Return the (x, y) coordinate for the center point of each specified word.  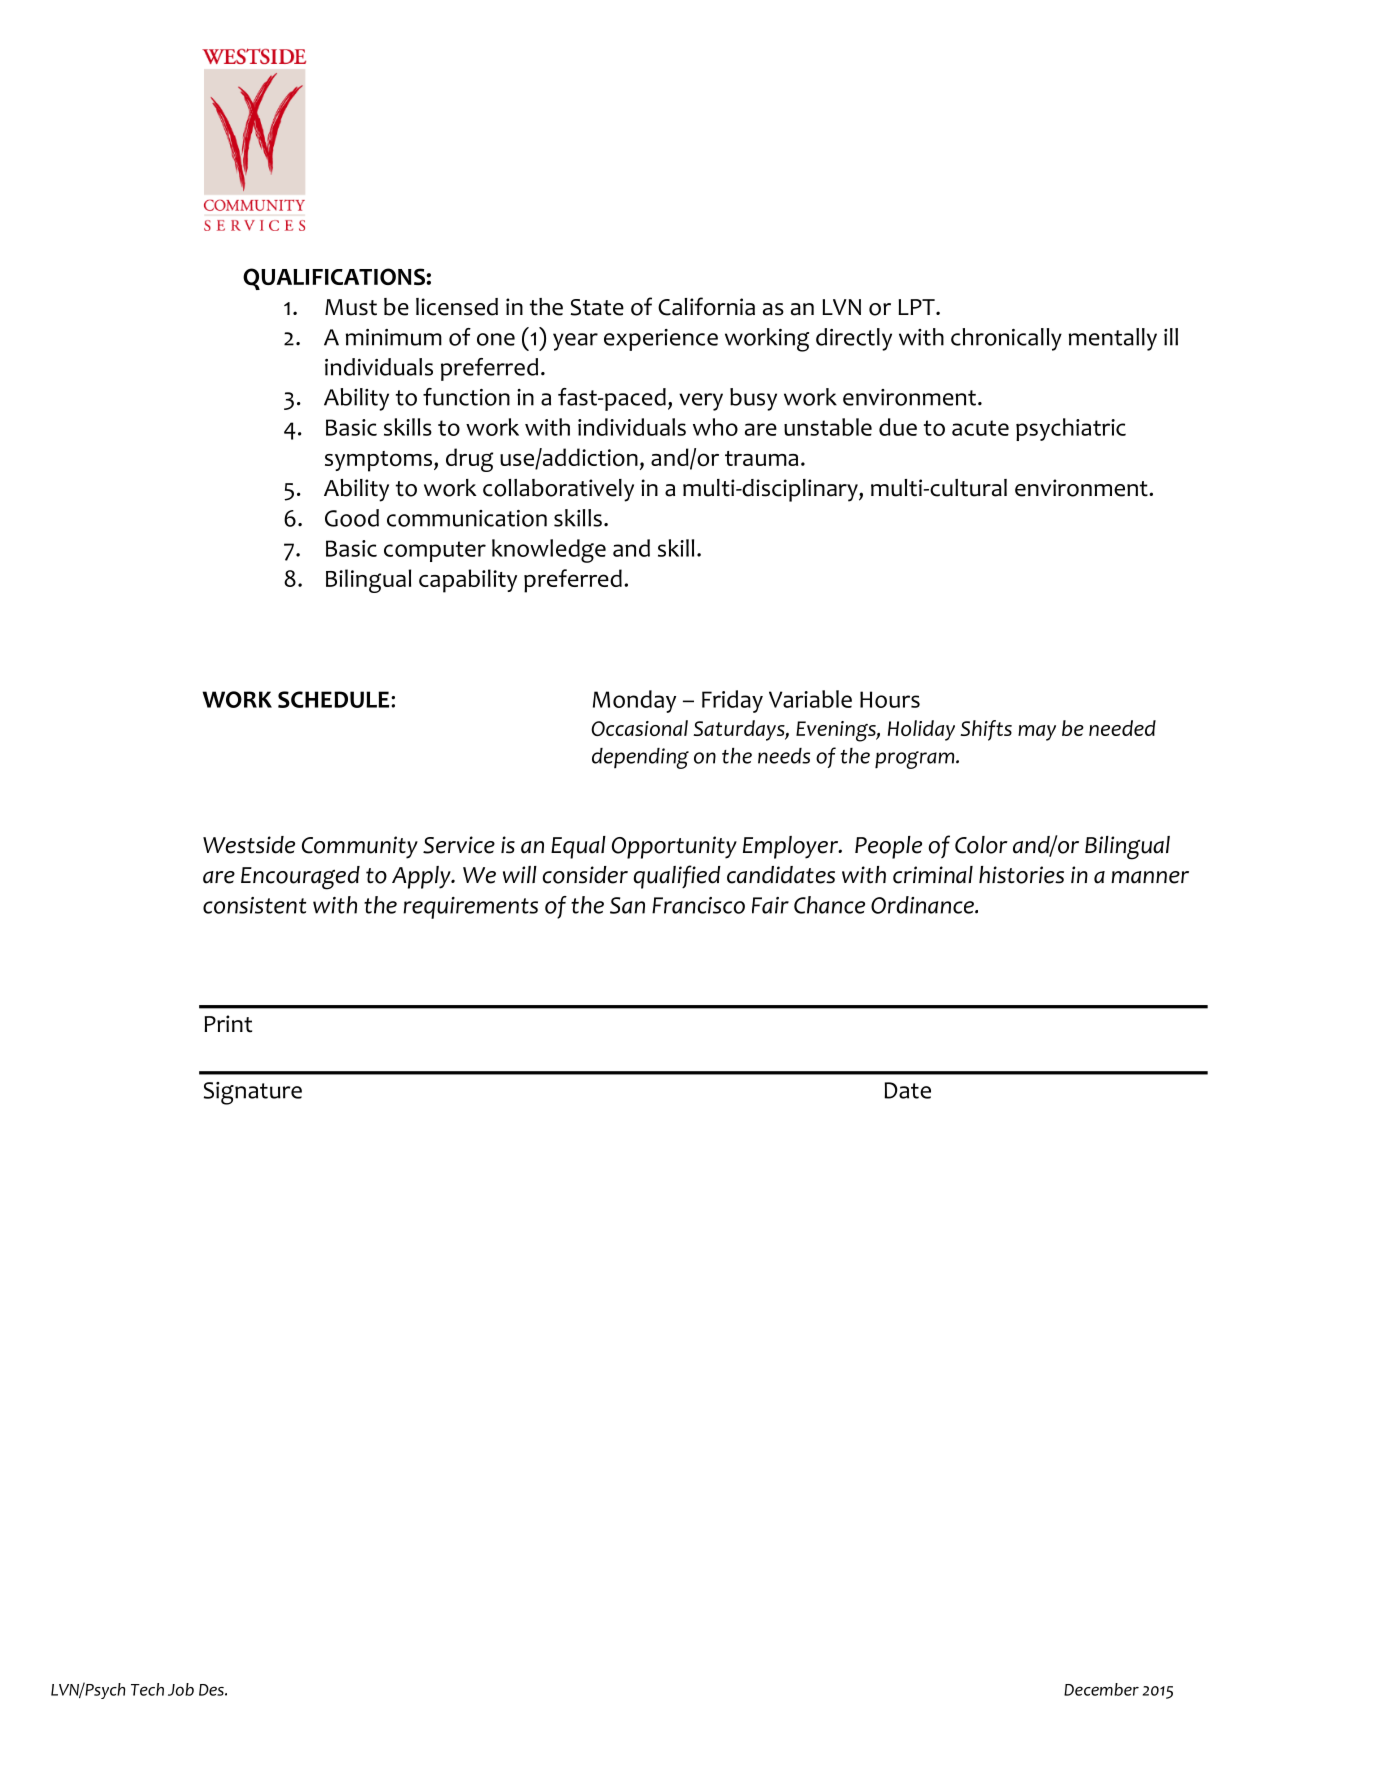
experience (661, 340)
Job (181, 1689)
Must (351, 307)
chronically (1006, 339)
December (1101, 1689)
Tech (147, 1689)
